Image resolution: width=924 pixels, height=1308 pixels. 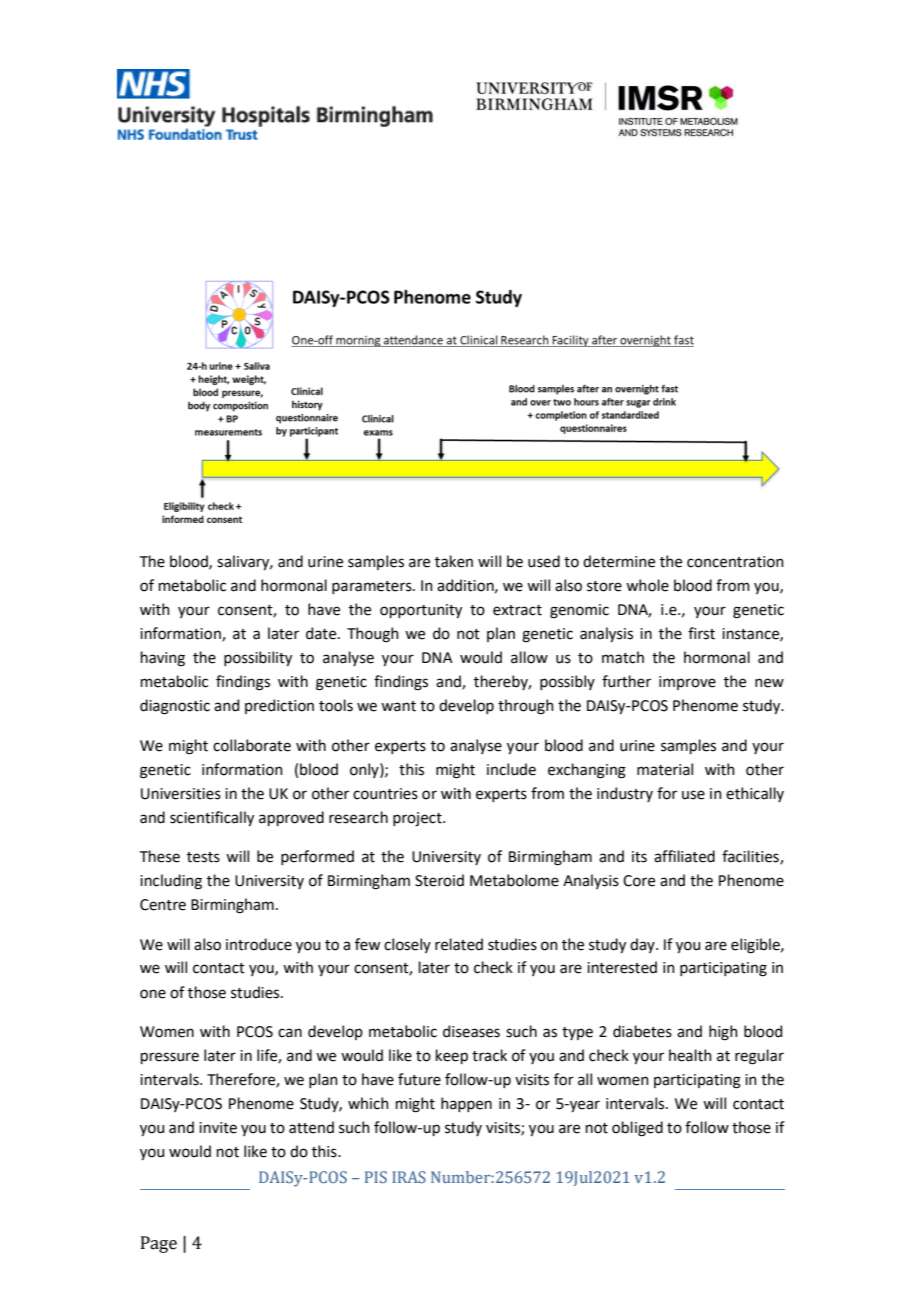 What do you see at coordinates (637, 1129) in the document?
I see `obliged` at bounding box center [637, 1129].
